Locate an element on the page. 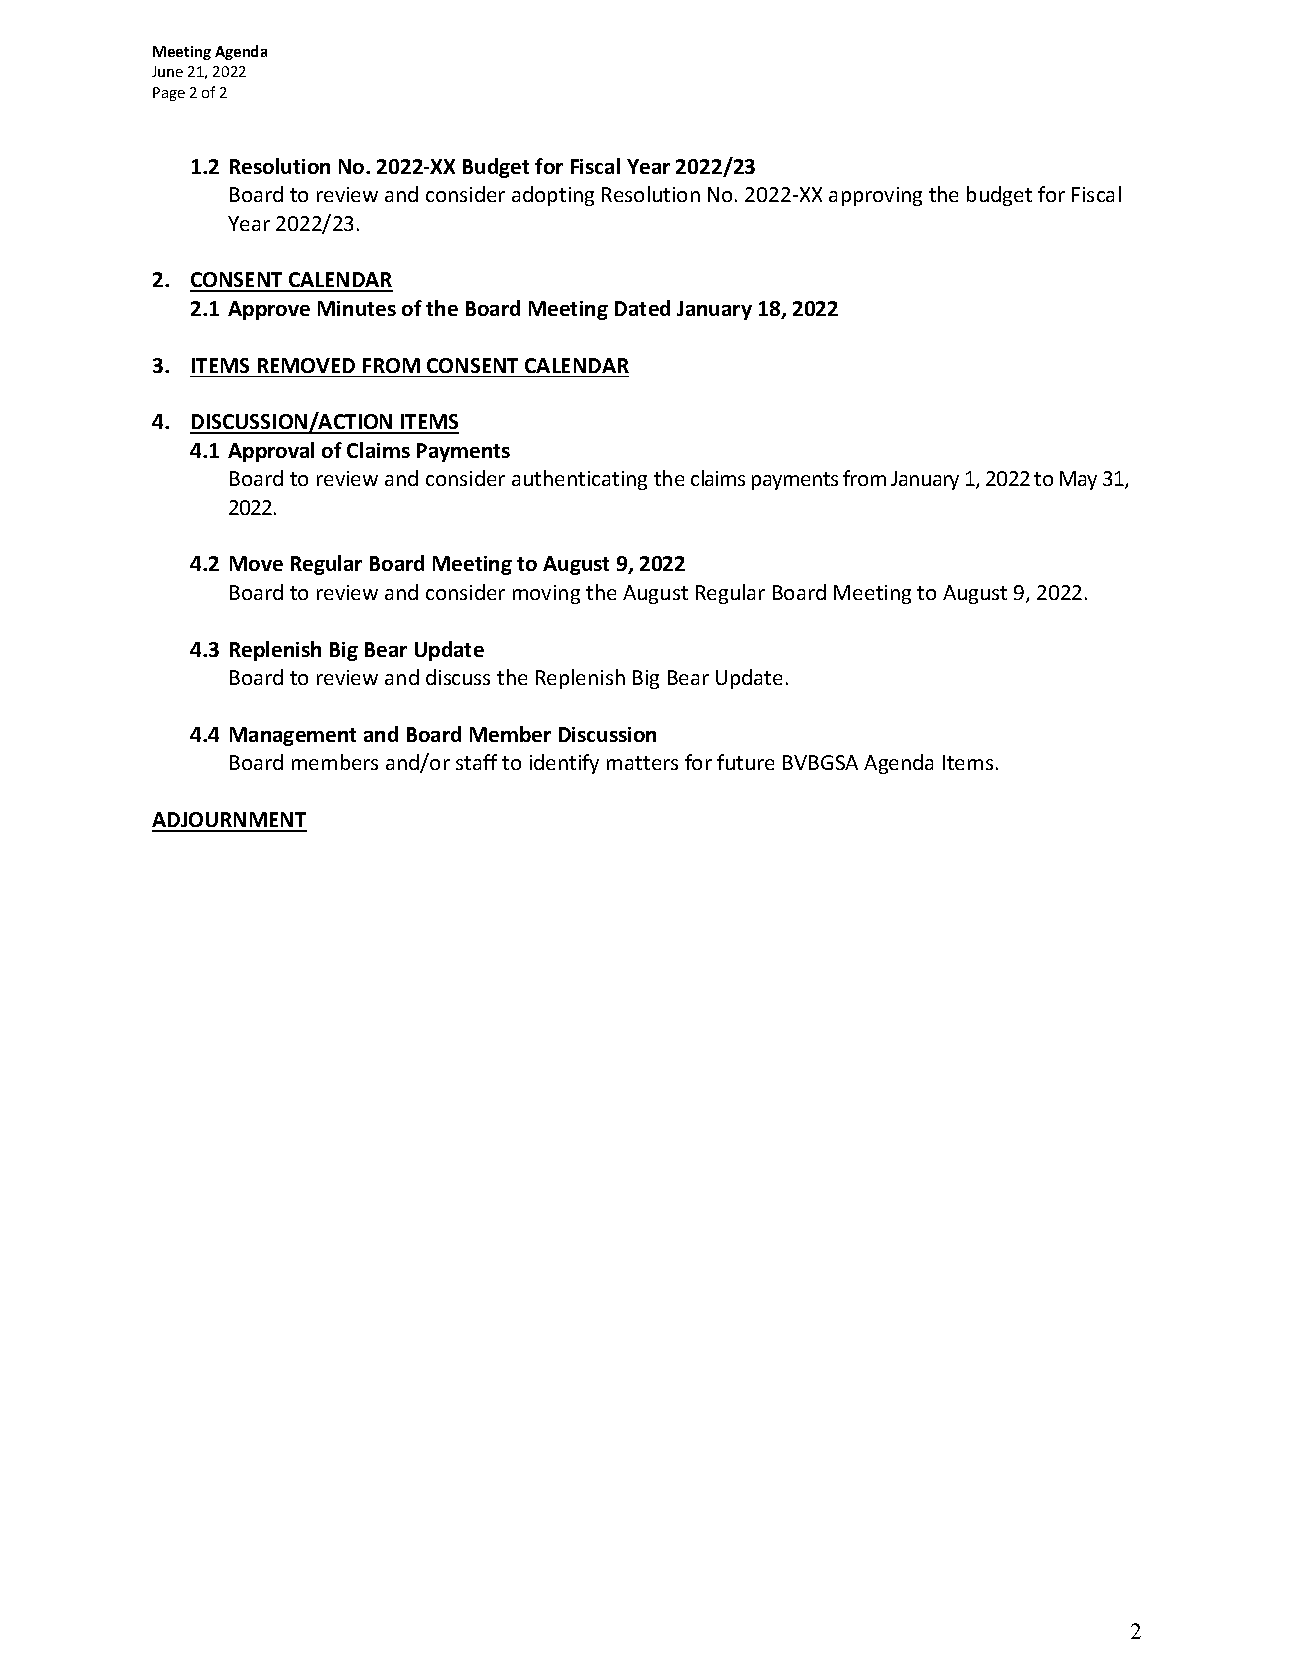 This document has height=1675, width=1294. Approval is located at coordinates (271, 452).
